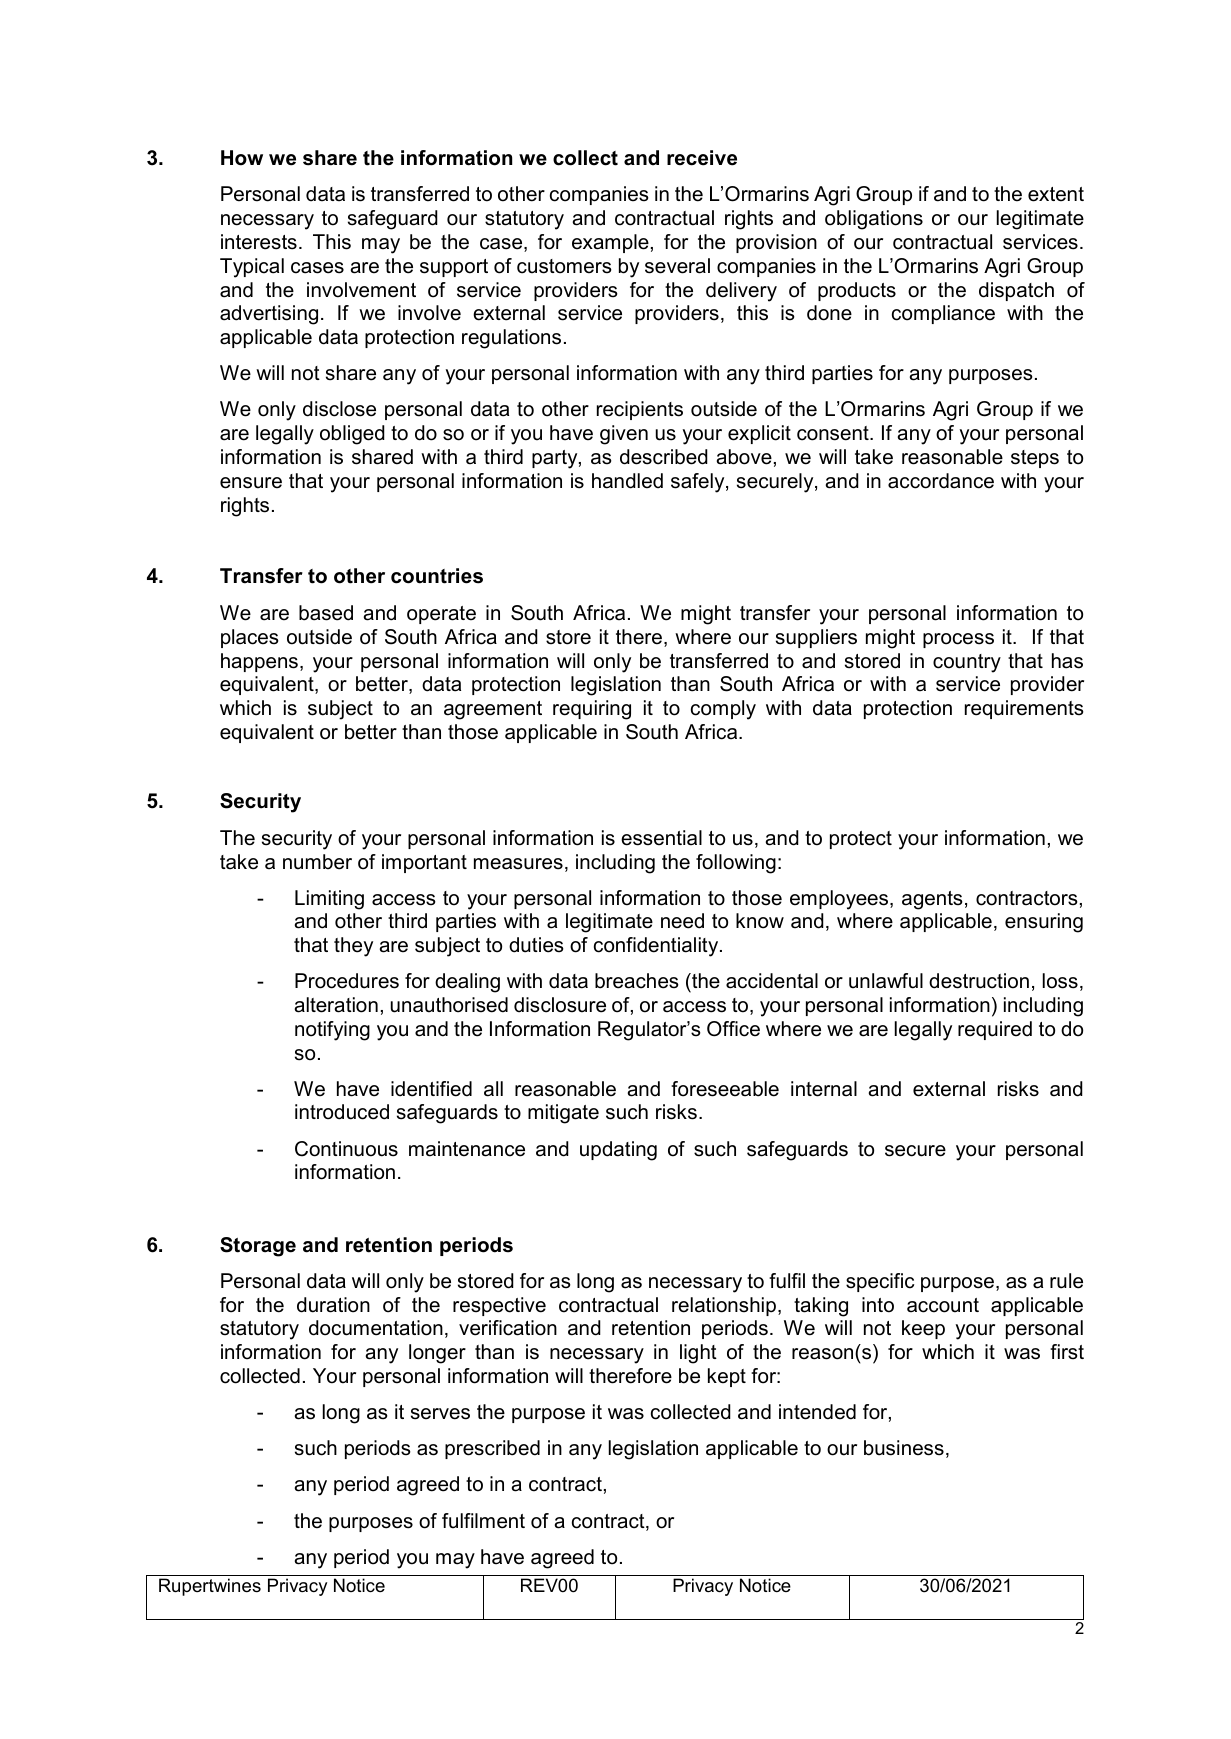 This screenshot has height=1739, width=1231. I want to click on receive, so click(702, 158).
